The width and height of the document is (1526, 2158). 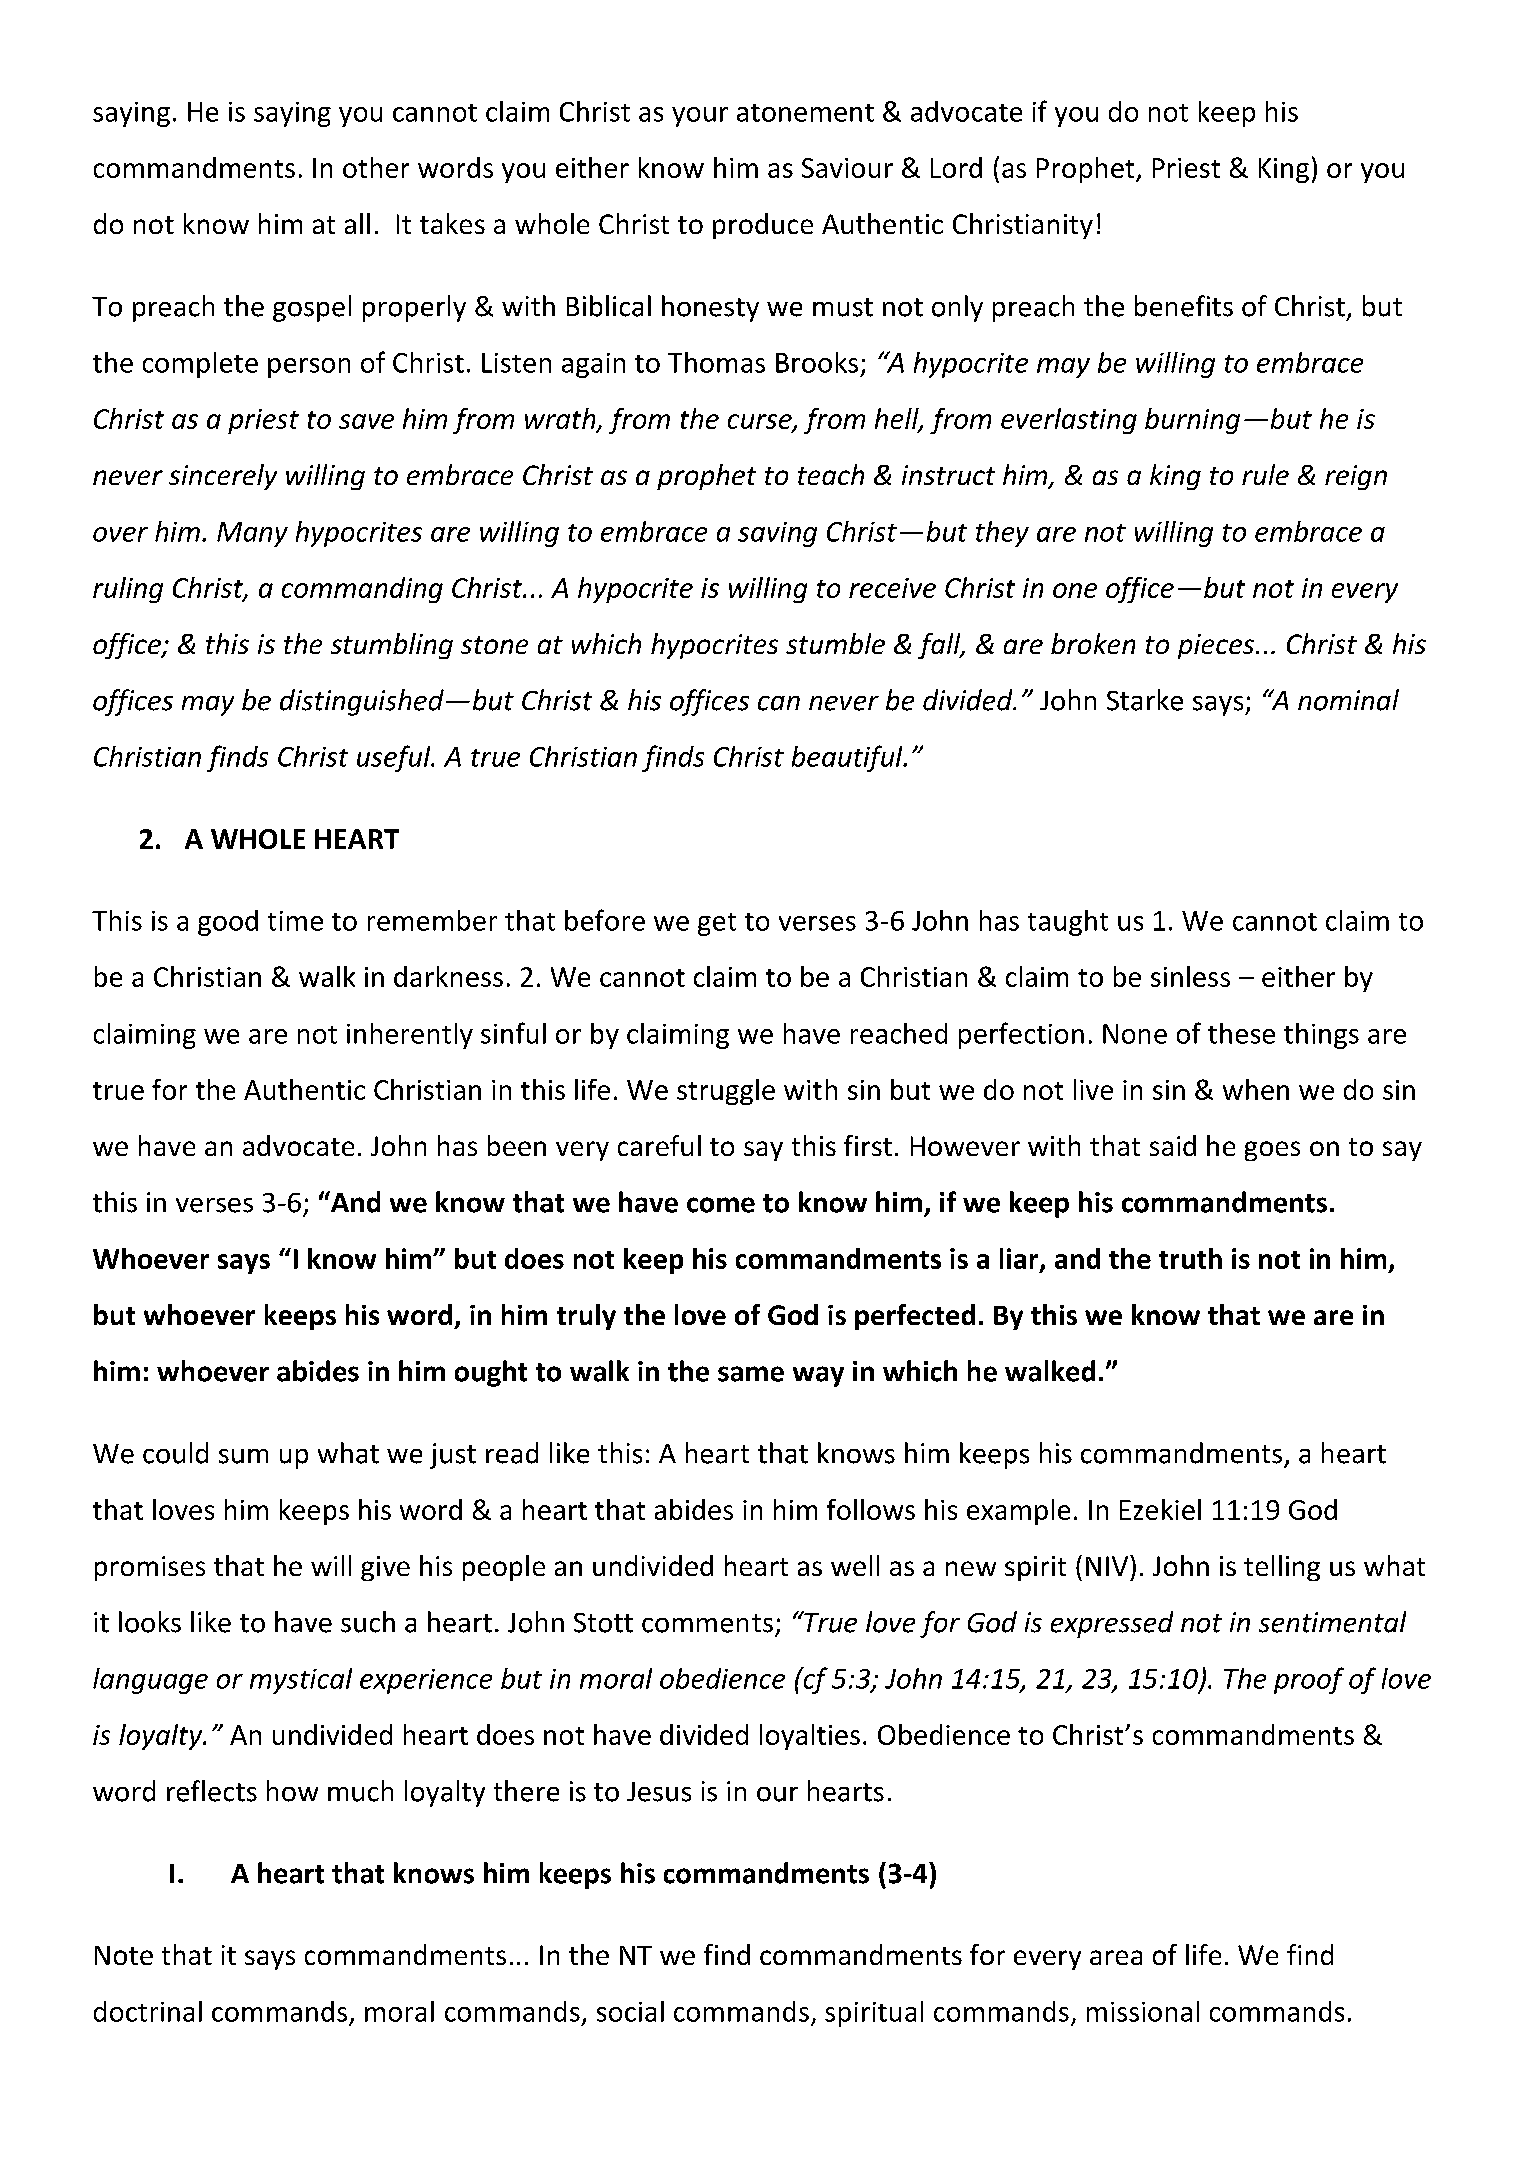 What do you see at coordinates (763, 226) in the document?
I see `produce` at bounding box center [763, 226].
